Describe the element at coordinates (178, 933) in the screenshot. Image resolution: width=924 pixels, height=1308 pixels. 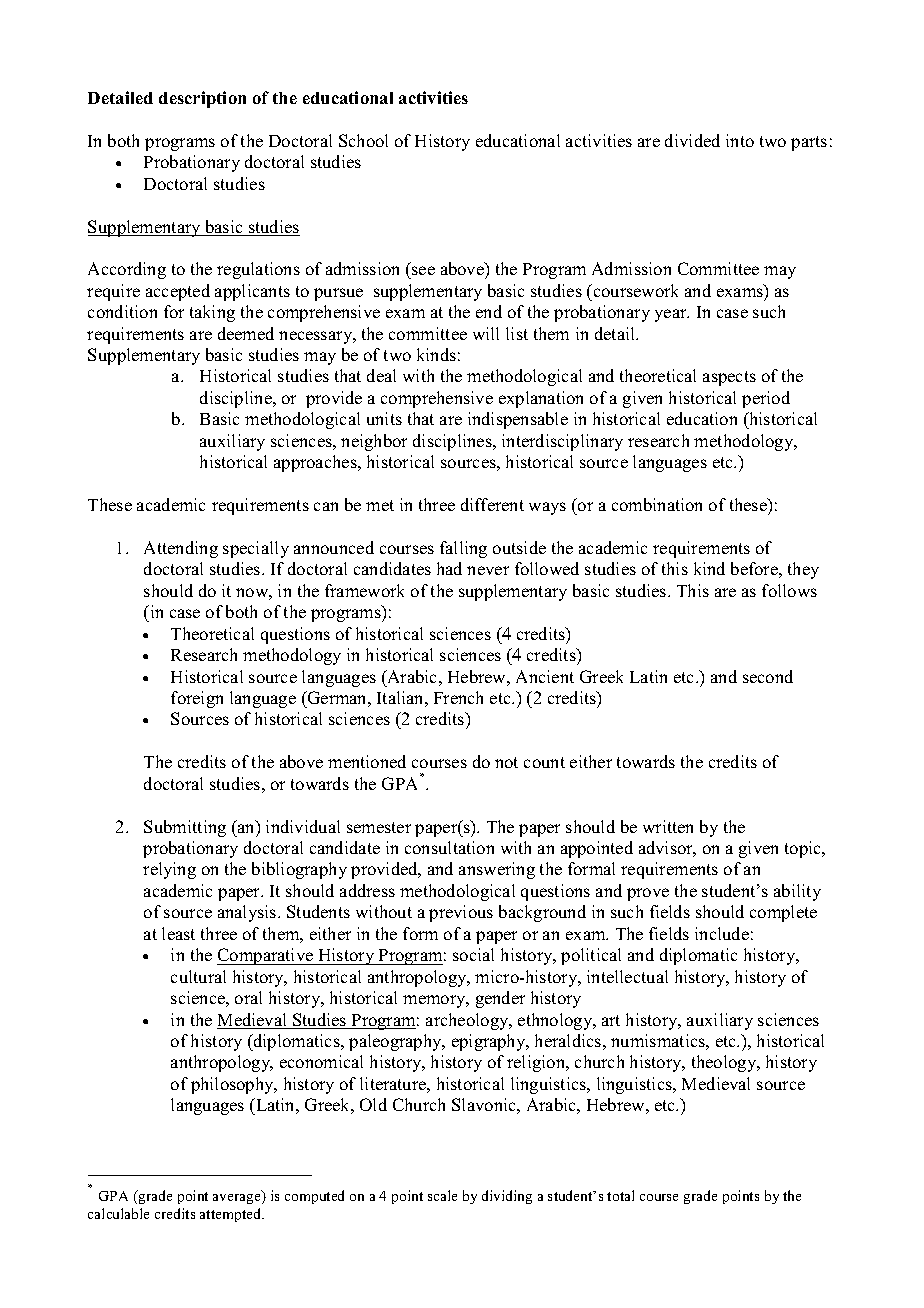
I see `least` at that location.
